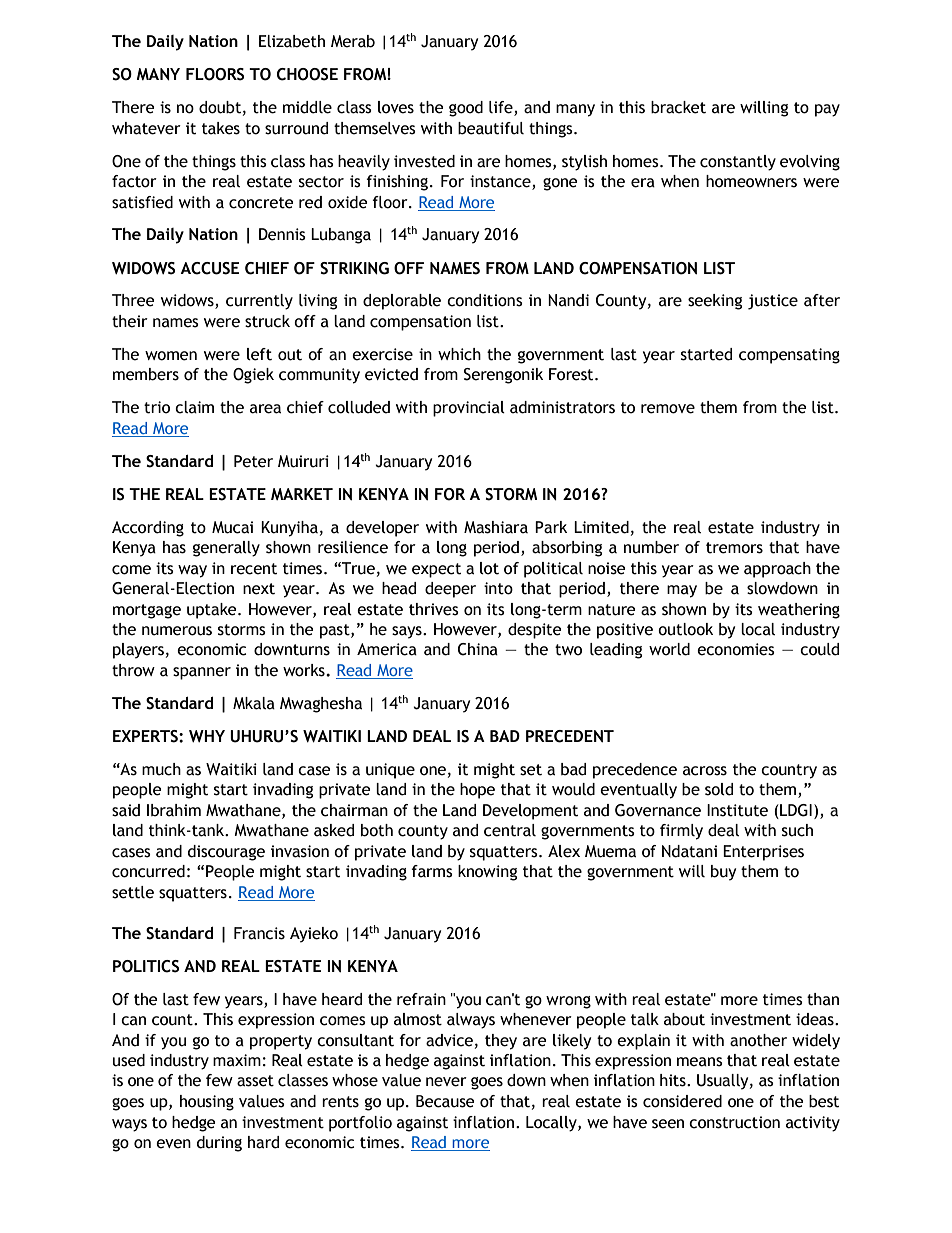 The height and width of the screenshot is (1233, 952). What do you see at coordinates (734, 1122) in the screenshot?
I see `construction` at bounding box center [734, 1122].
